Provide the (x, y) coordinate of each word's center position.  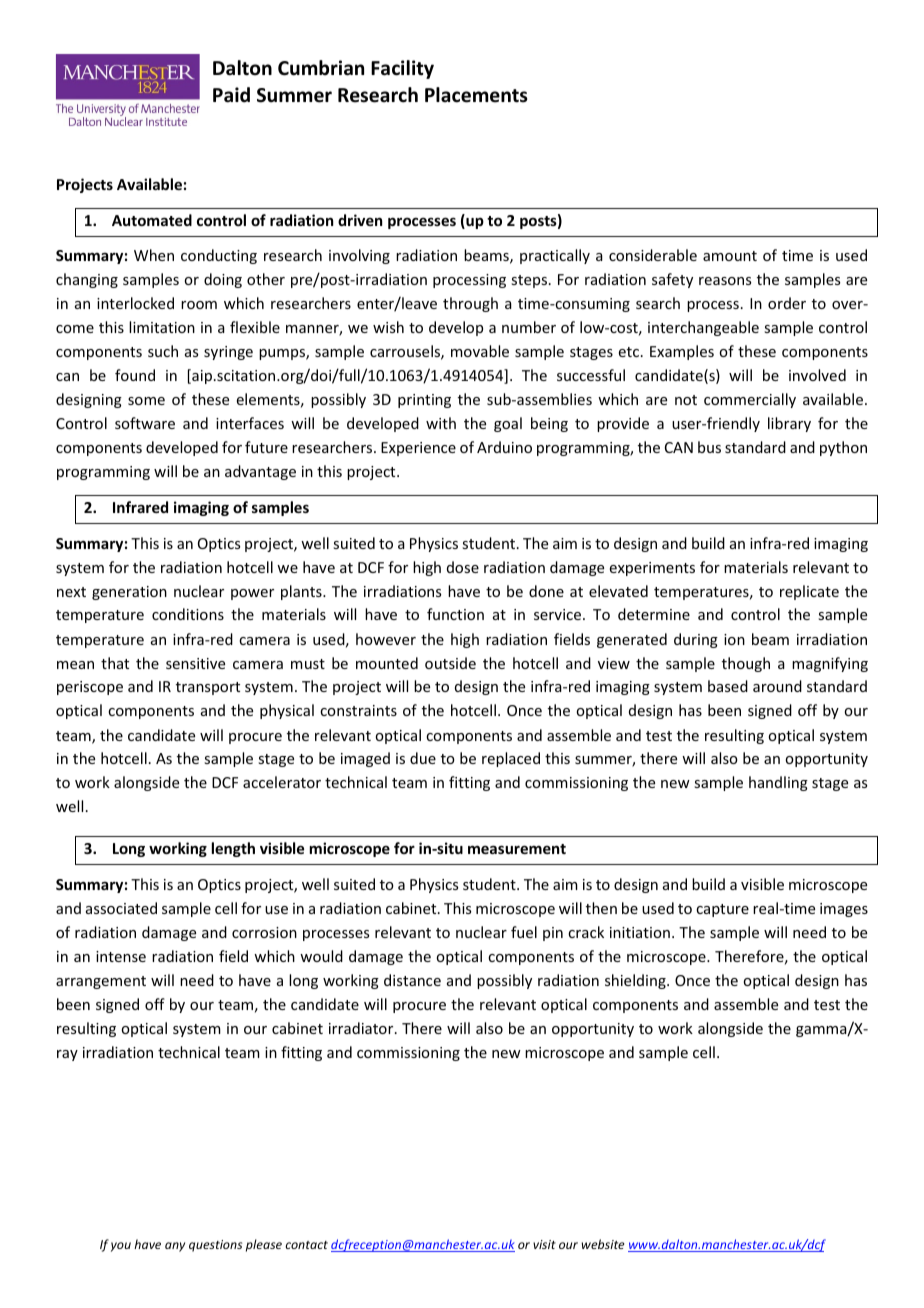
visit (544, 1244)
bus (709, 447)
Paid (231, 95)
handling (778, 783)
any (175, 1247)
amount (730, 256)
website (602, 1244)
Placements (476, 95)
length (233, 849)
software (145, 423)
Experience (418, 449)
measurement (517, 849)
